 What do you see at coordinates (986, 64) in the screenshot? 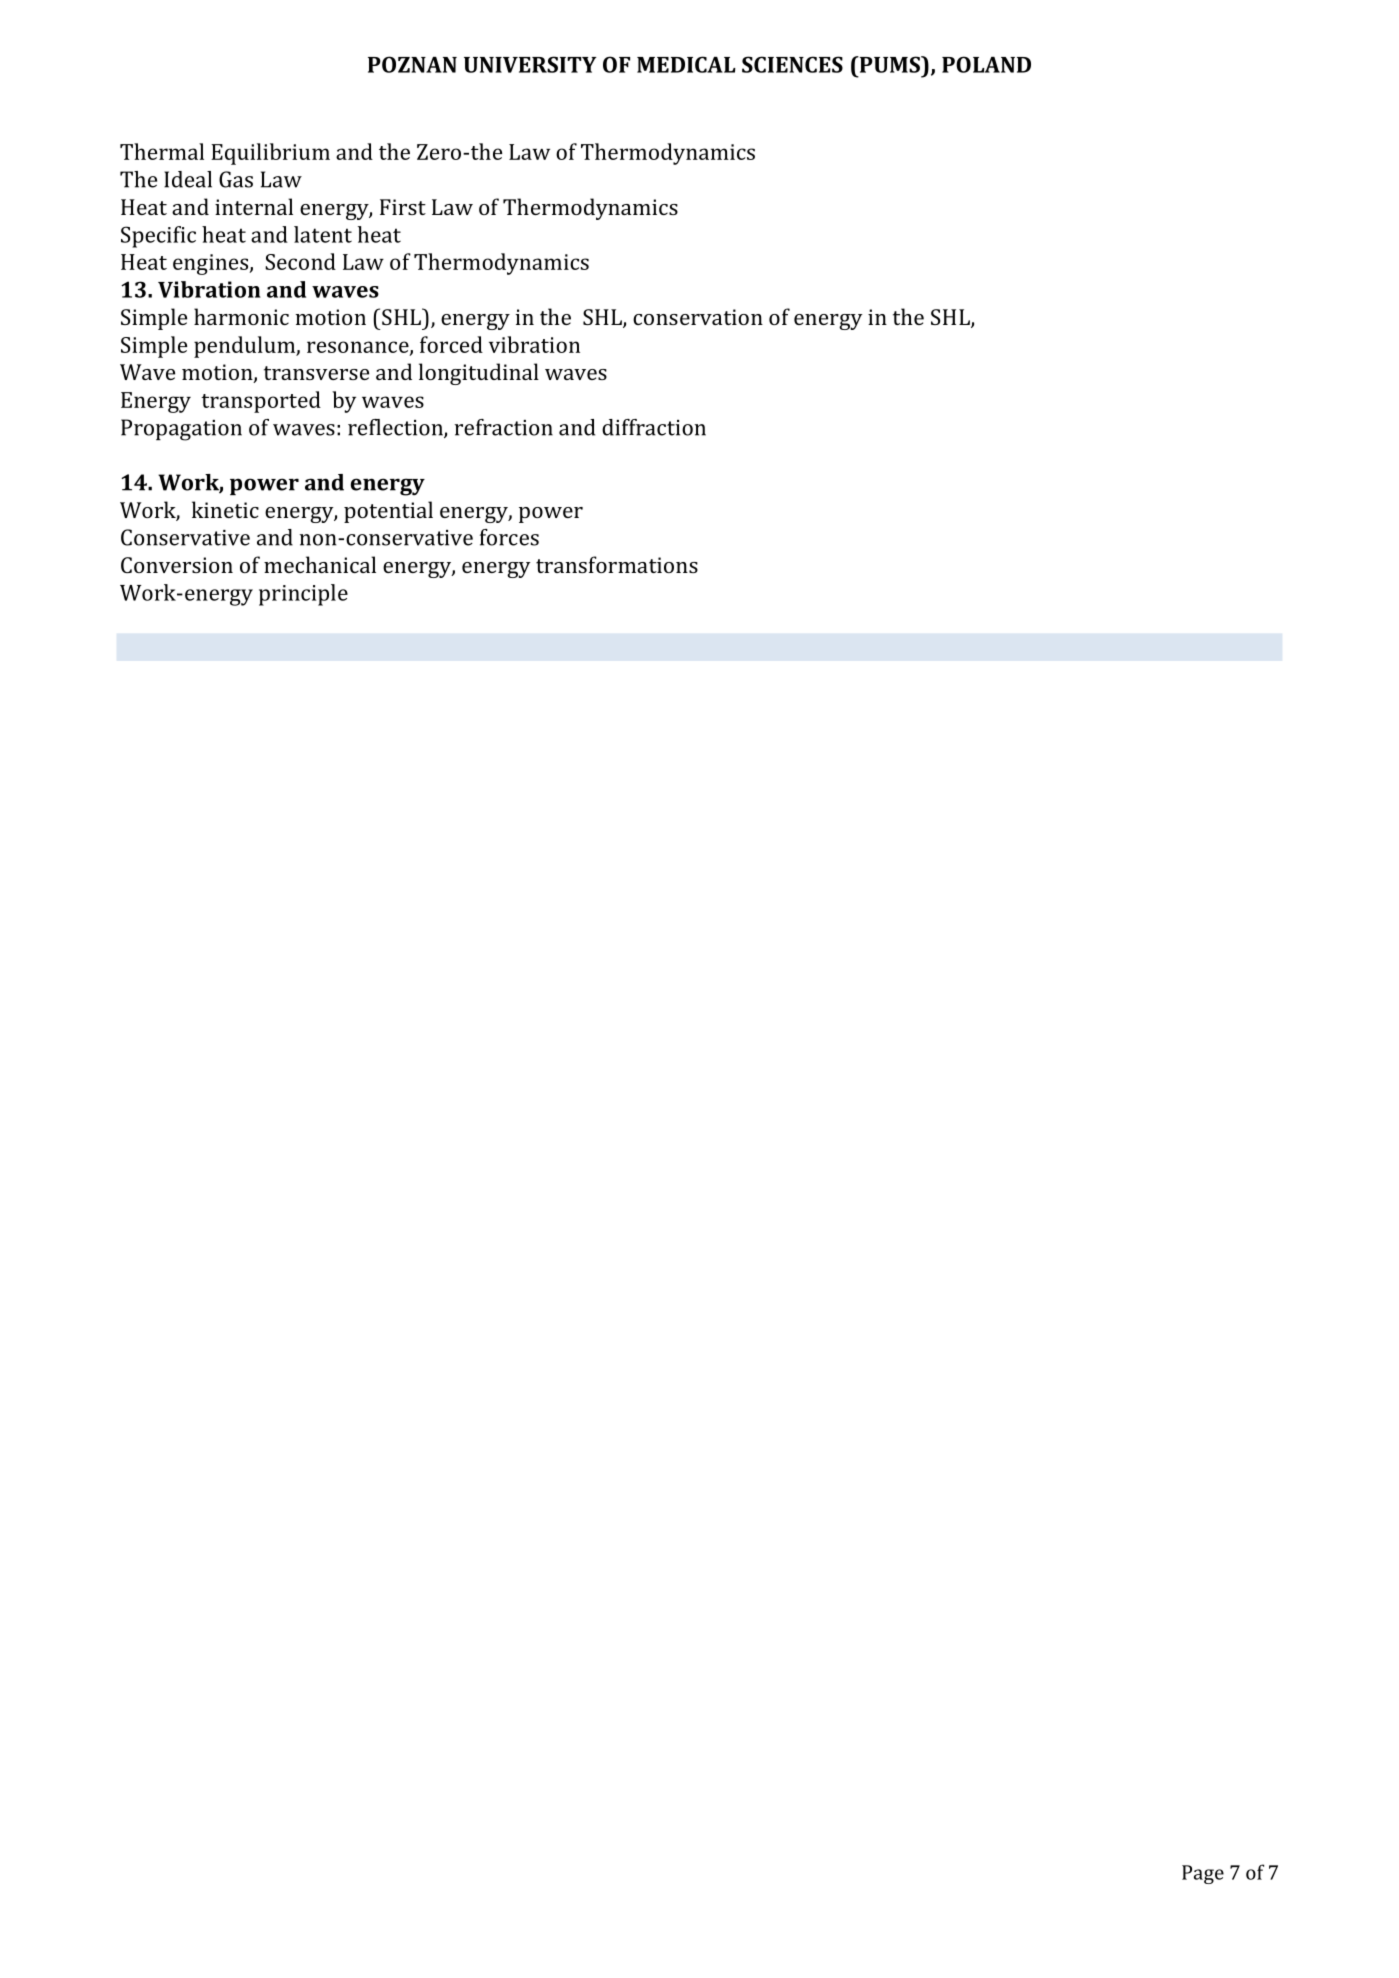
I see `POLAND` at bounding box center [986, 64].
